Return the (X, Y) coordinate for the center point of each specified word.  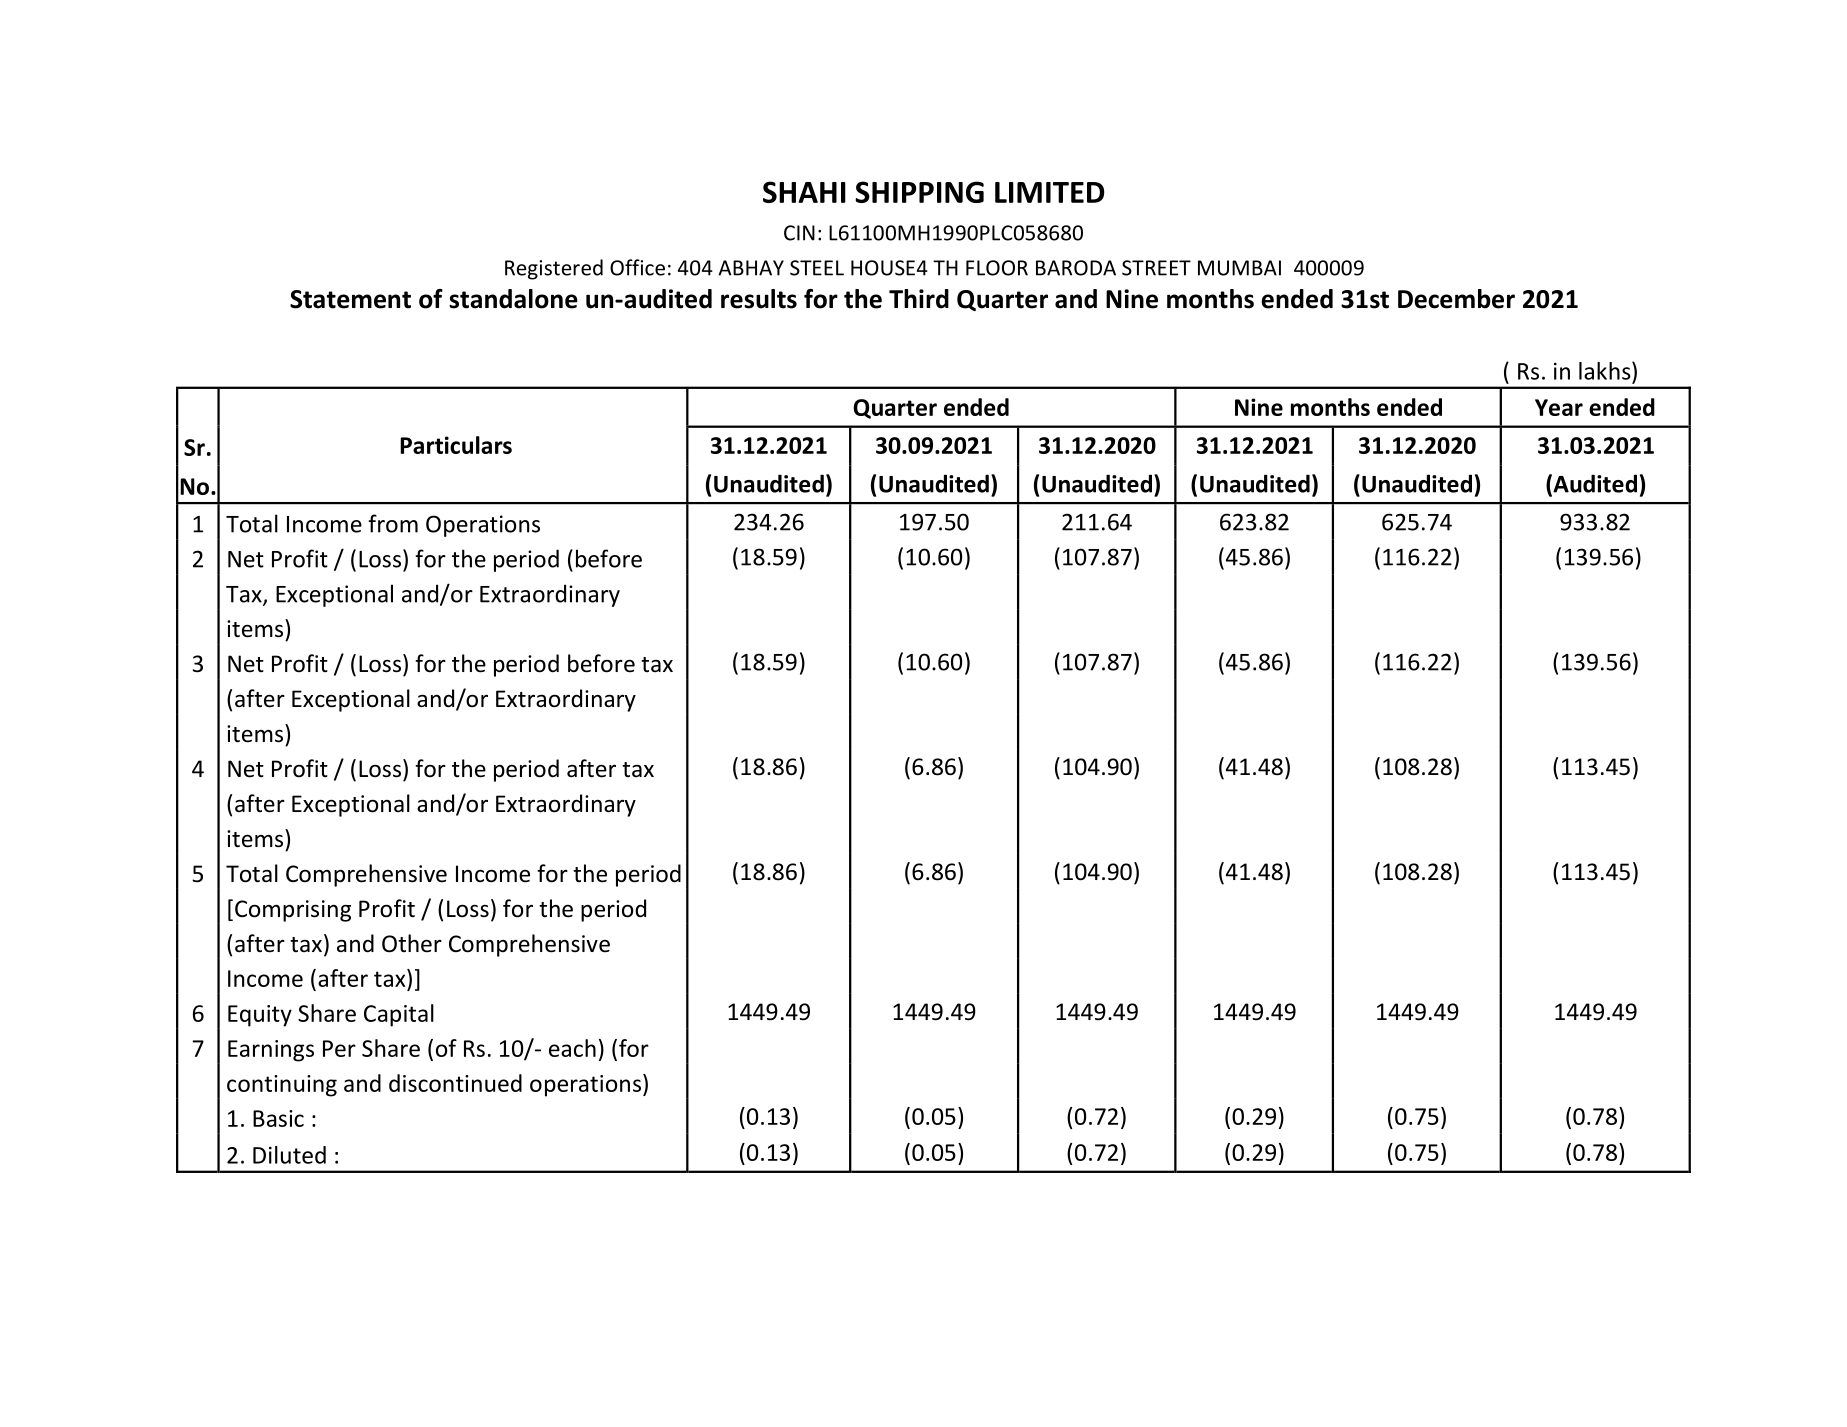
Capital (399, 1015)
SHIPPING (919, 192)
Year (1559, 407)
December (1456, 299)
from (393, 523)
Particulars (456, 445)
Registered (554, 269)
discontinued (455, 1083)
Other (412, 943)
